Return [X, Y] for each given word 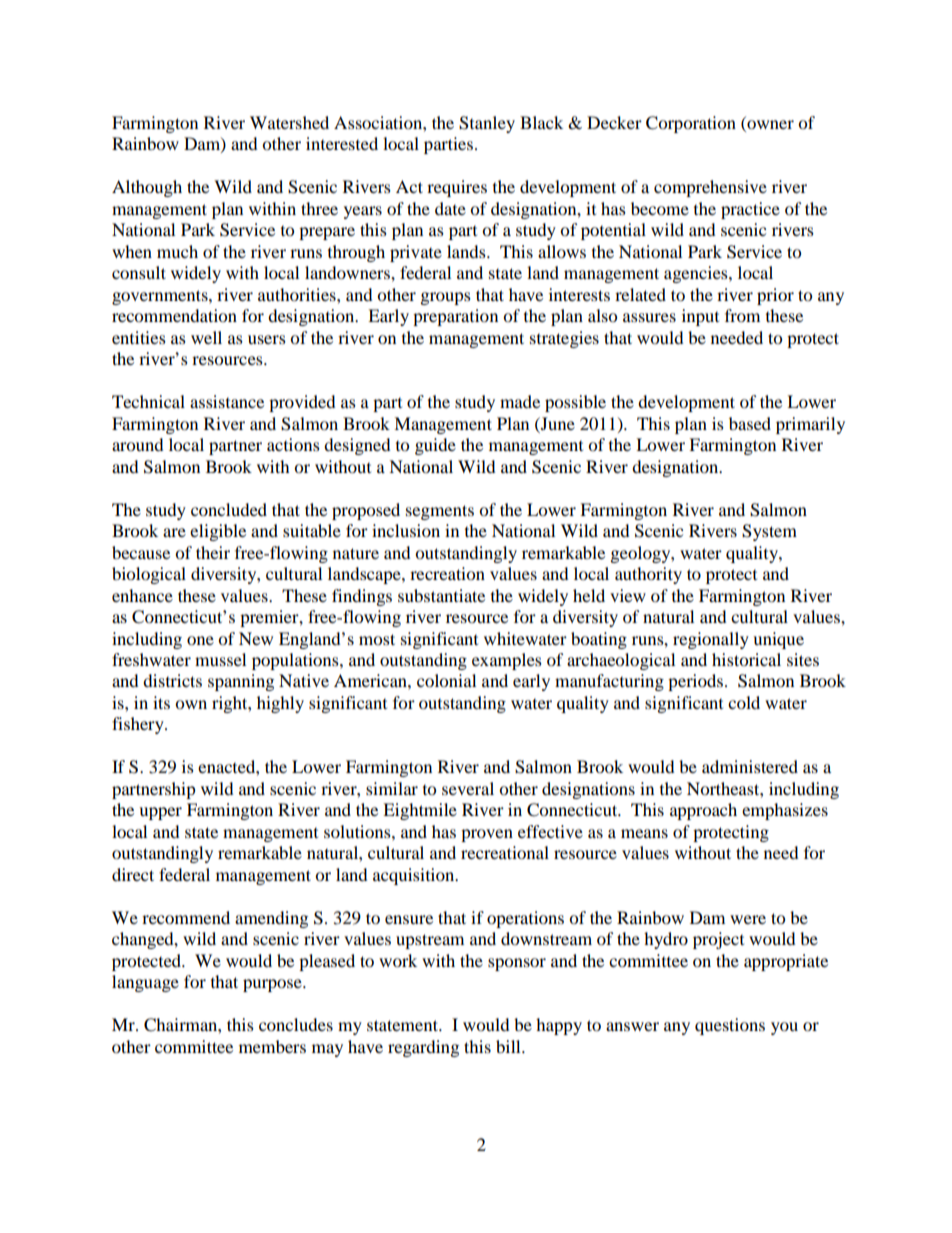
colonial [446, 680]
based [750, 423]
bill [509, 1046]
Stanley [487, 124]
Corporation [691, 124]
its [161, 702]
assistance [227, 401]
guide [435, 446]
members [272, 1046]
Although [147, 188]
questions [730, 1026]
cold [744, 702]
